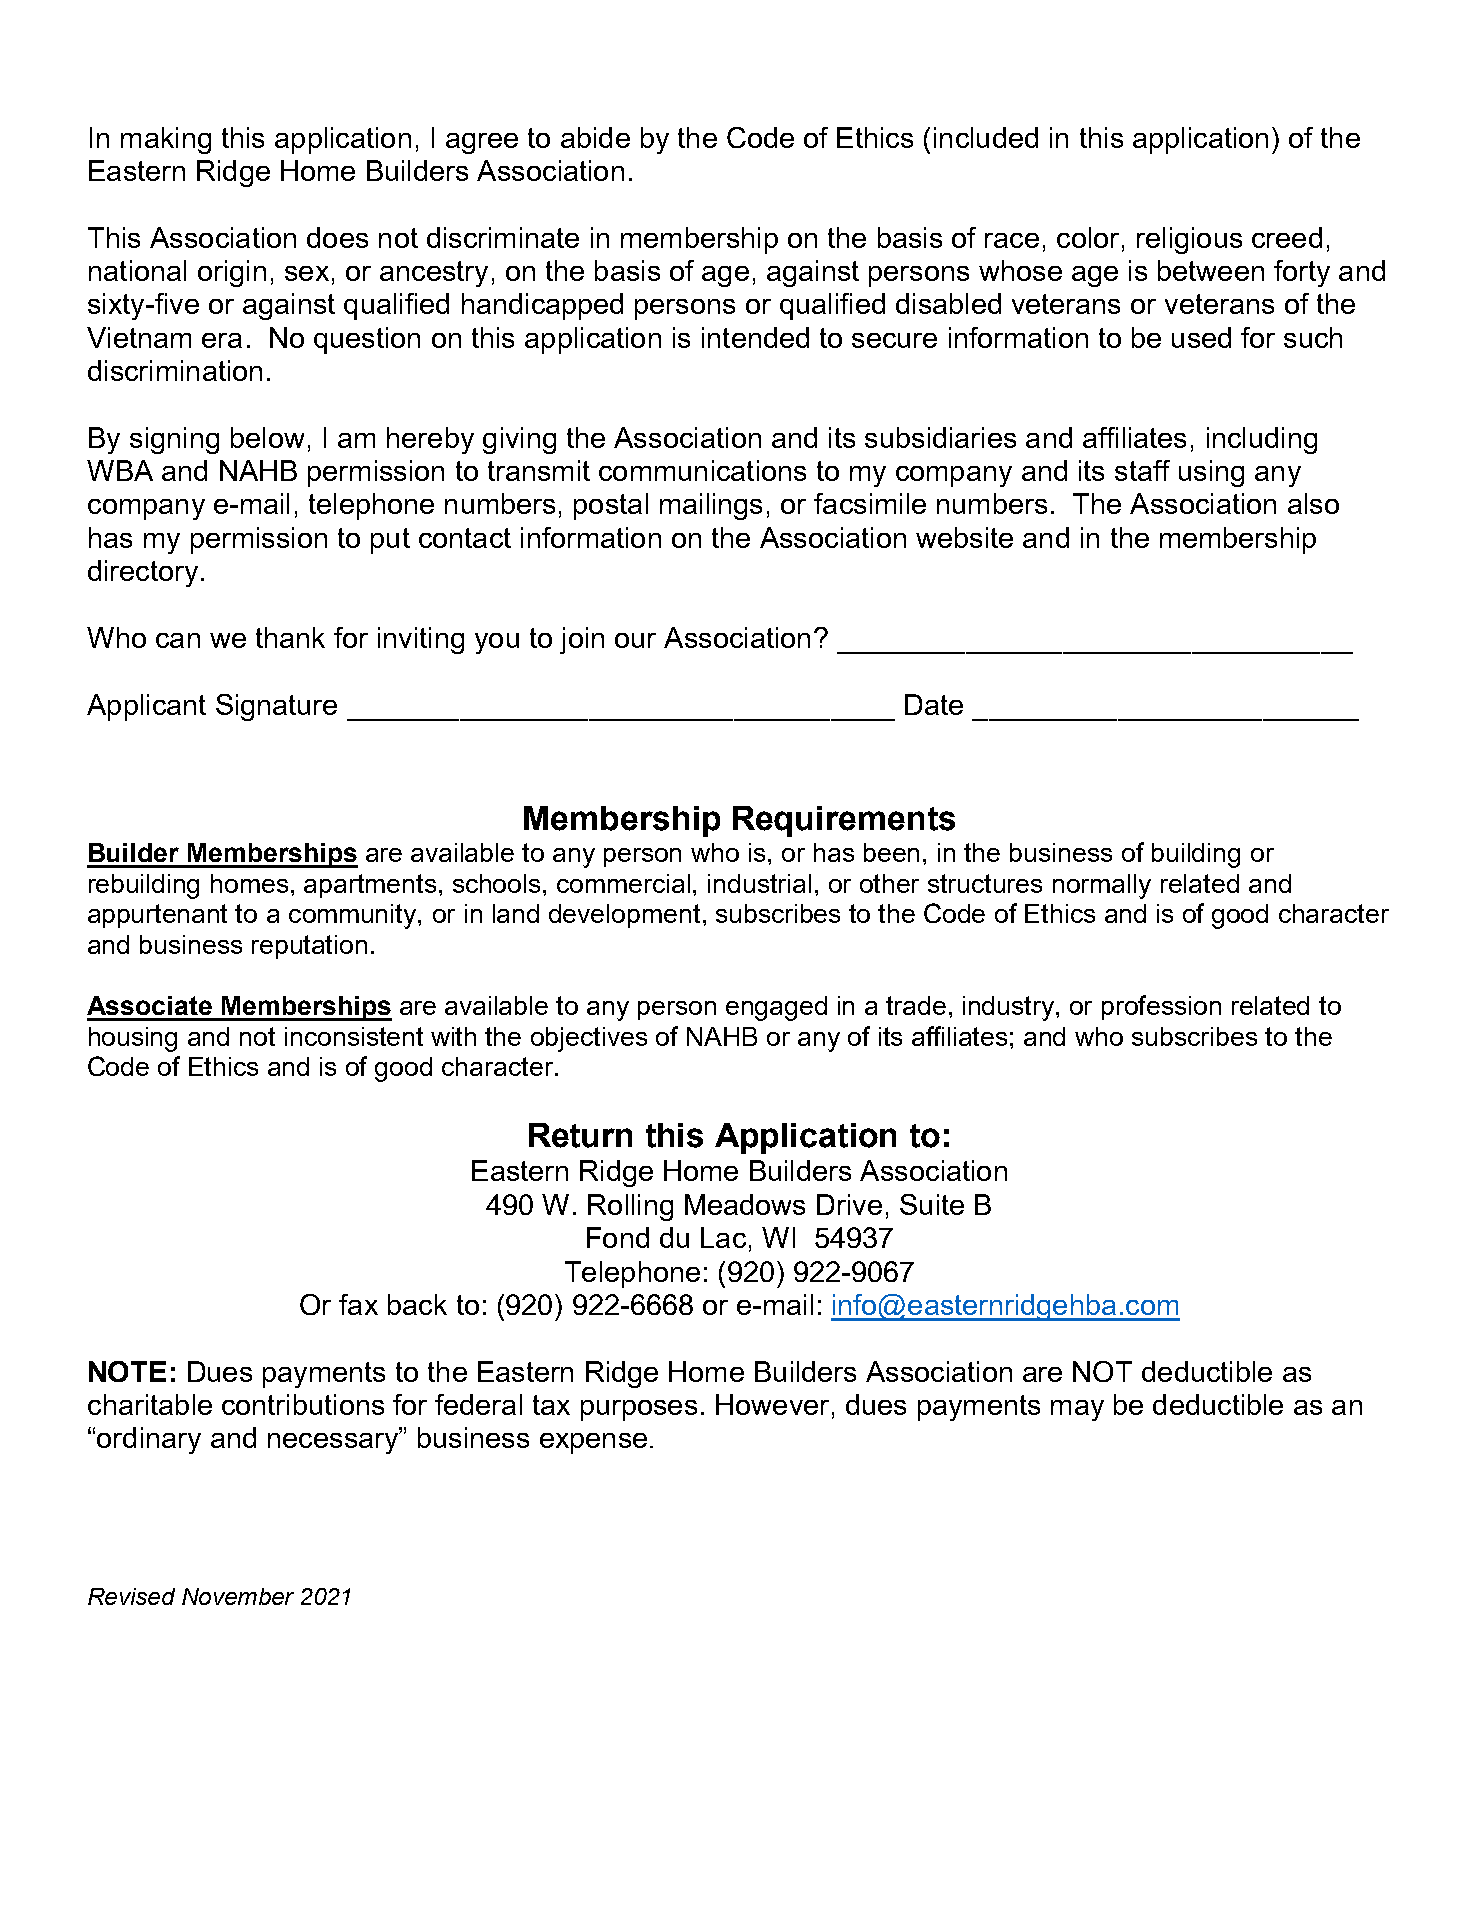  What do you see at coordinates (595, 137) in the screenshot?
I see `abide` at bounding box center [595, 137].
